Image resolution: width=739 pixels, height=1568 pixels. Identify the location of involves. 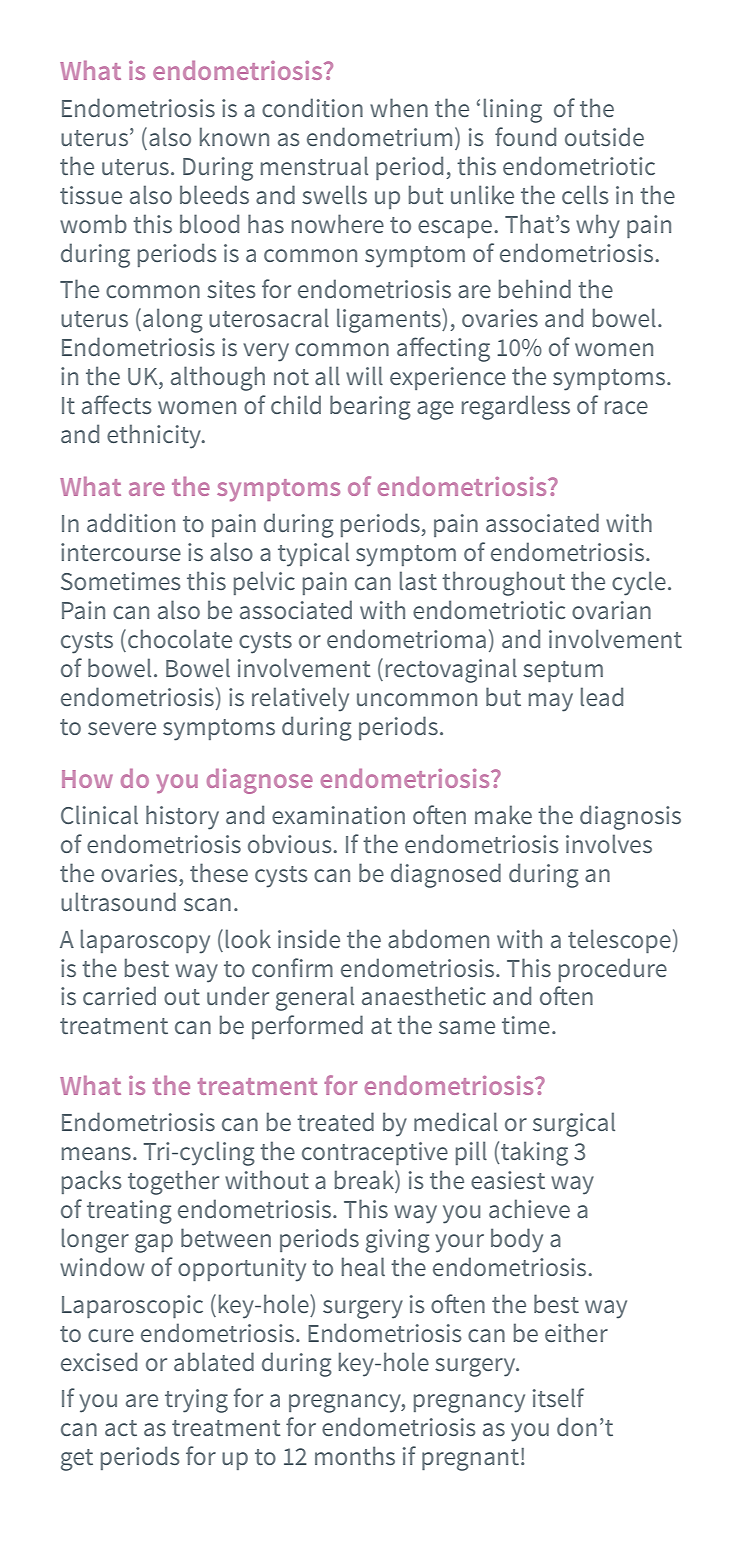
(609, 843).
